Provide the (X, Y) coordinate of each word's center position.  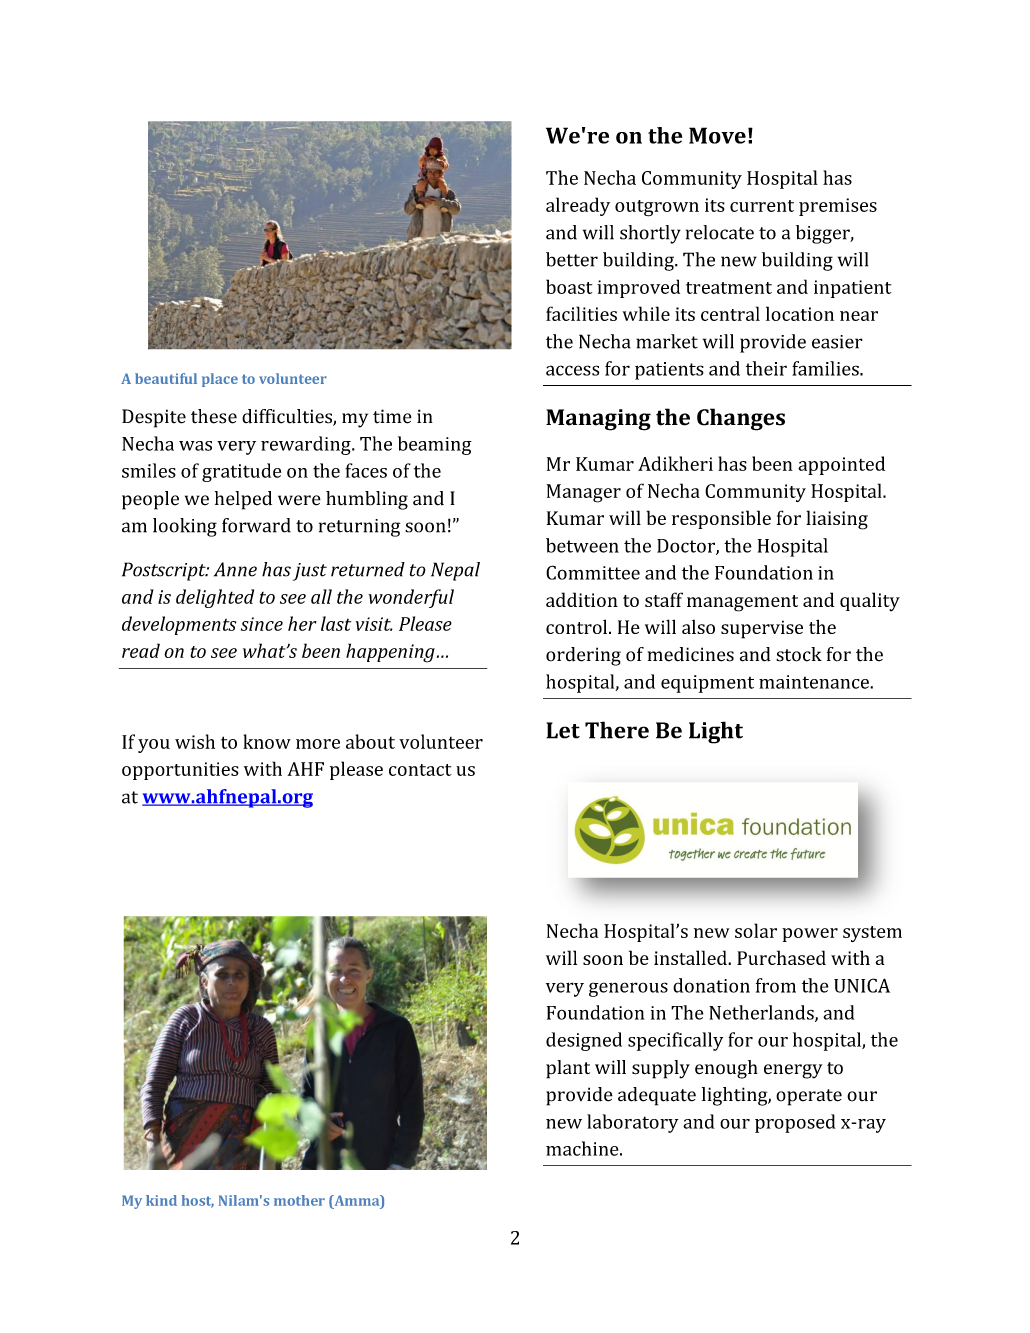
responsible (721, 519)
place (220, 380)
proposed (795, 1123)
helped (243, 500)
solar (756, 930)
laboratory (633, 1123)
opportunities (180, 771)
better (572, 259)
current (762, 206)
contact (420, 770)
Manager (584, 493)
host (198, 1201)
